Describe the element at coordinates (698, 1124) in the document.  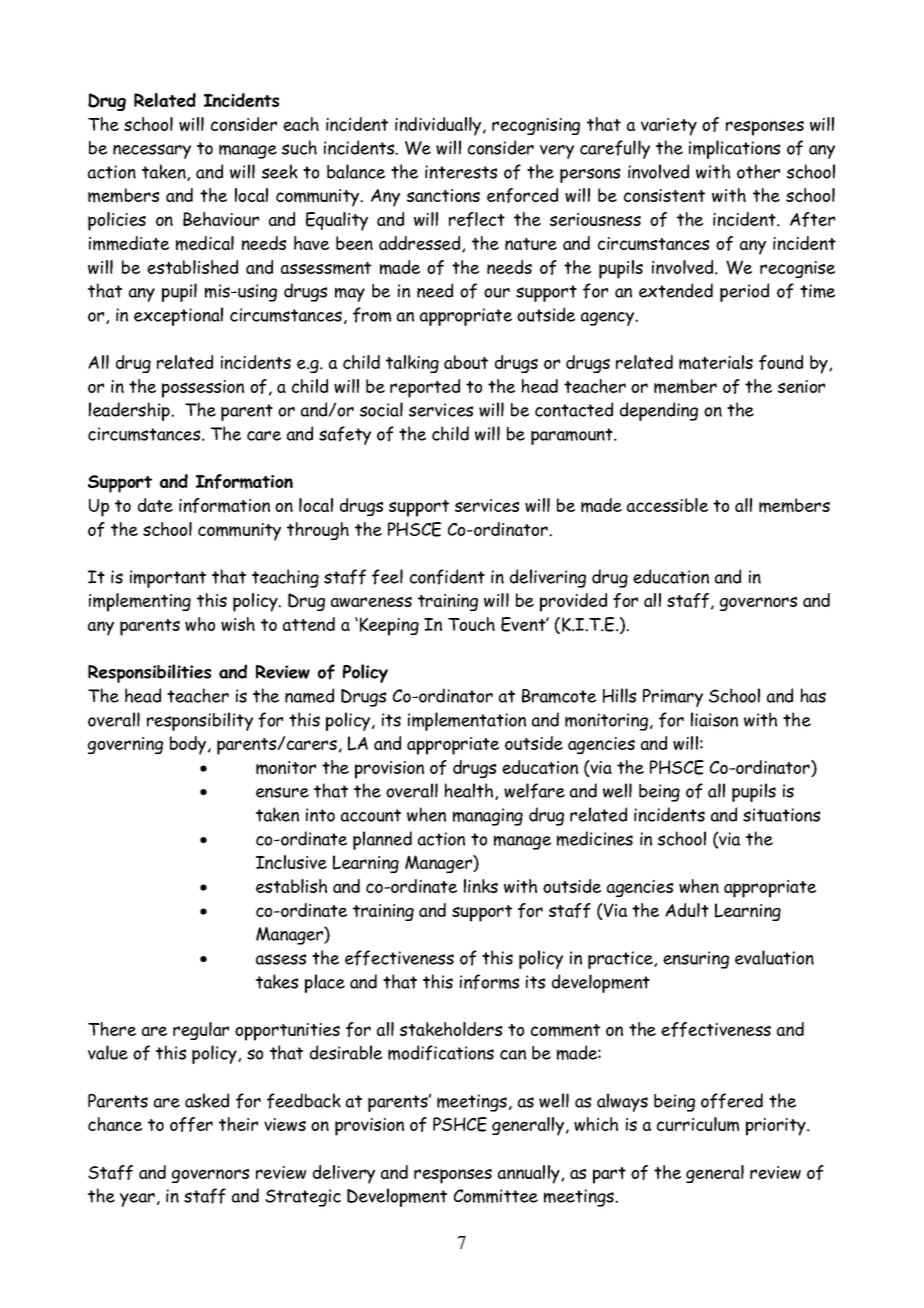
I see `curriculum` at that location.
